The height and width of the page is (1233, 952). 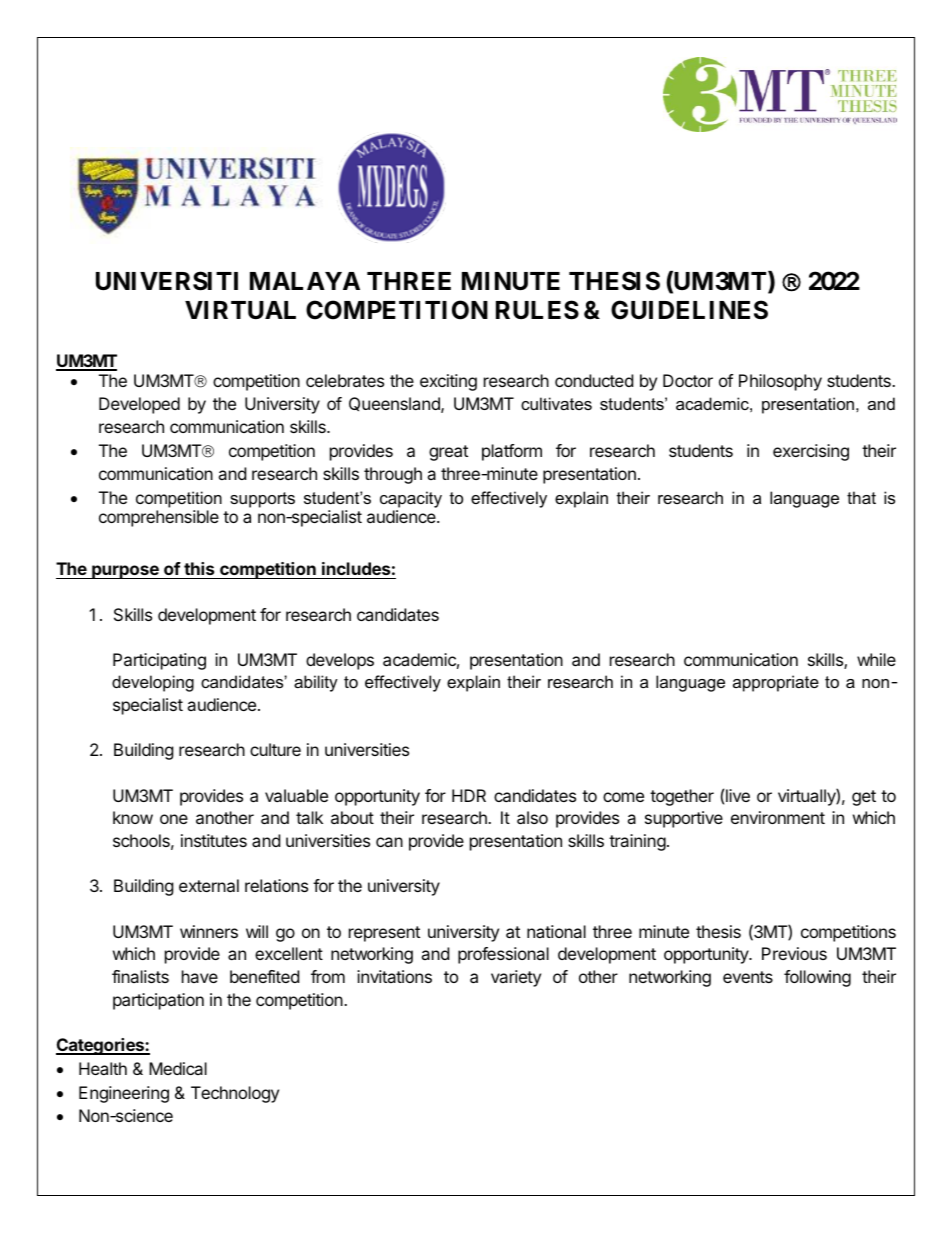 I want to click on develops, so click(x=340, y=661).
